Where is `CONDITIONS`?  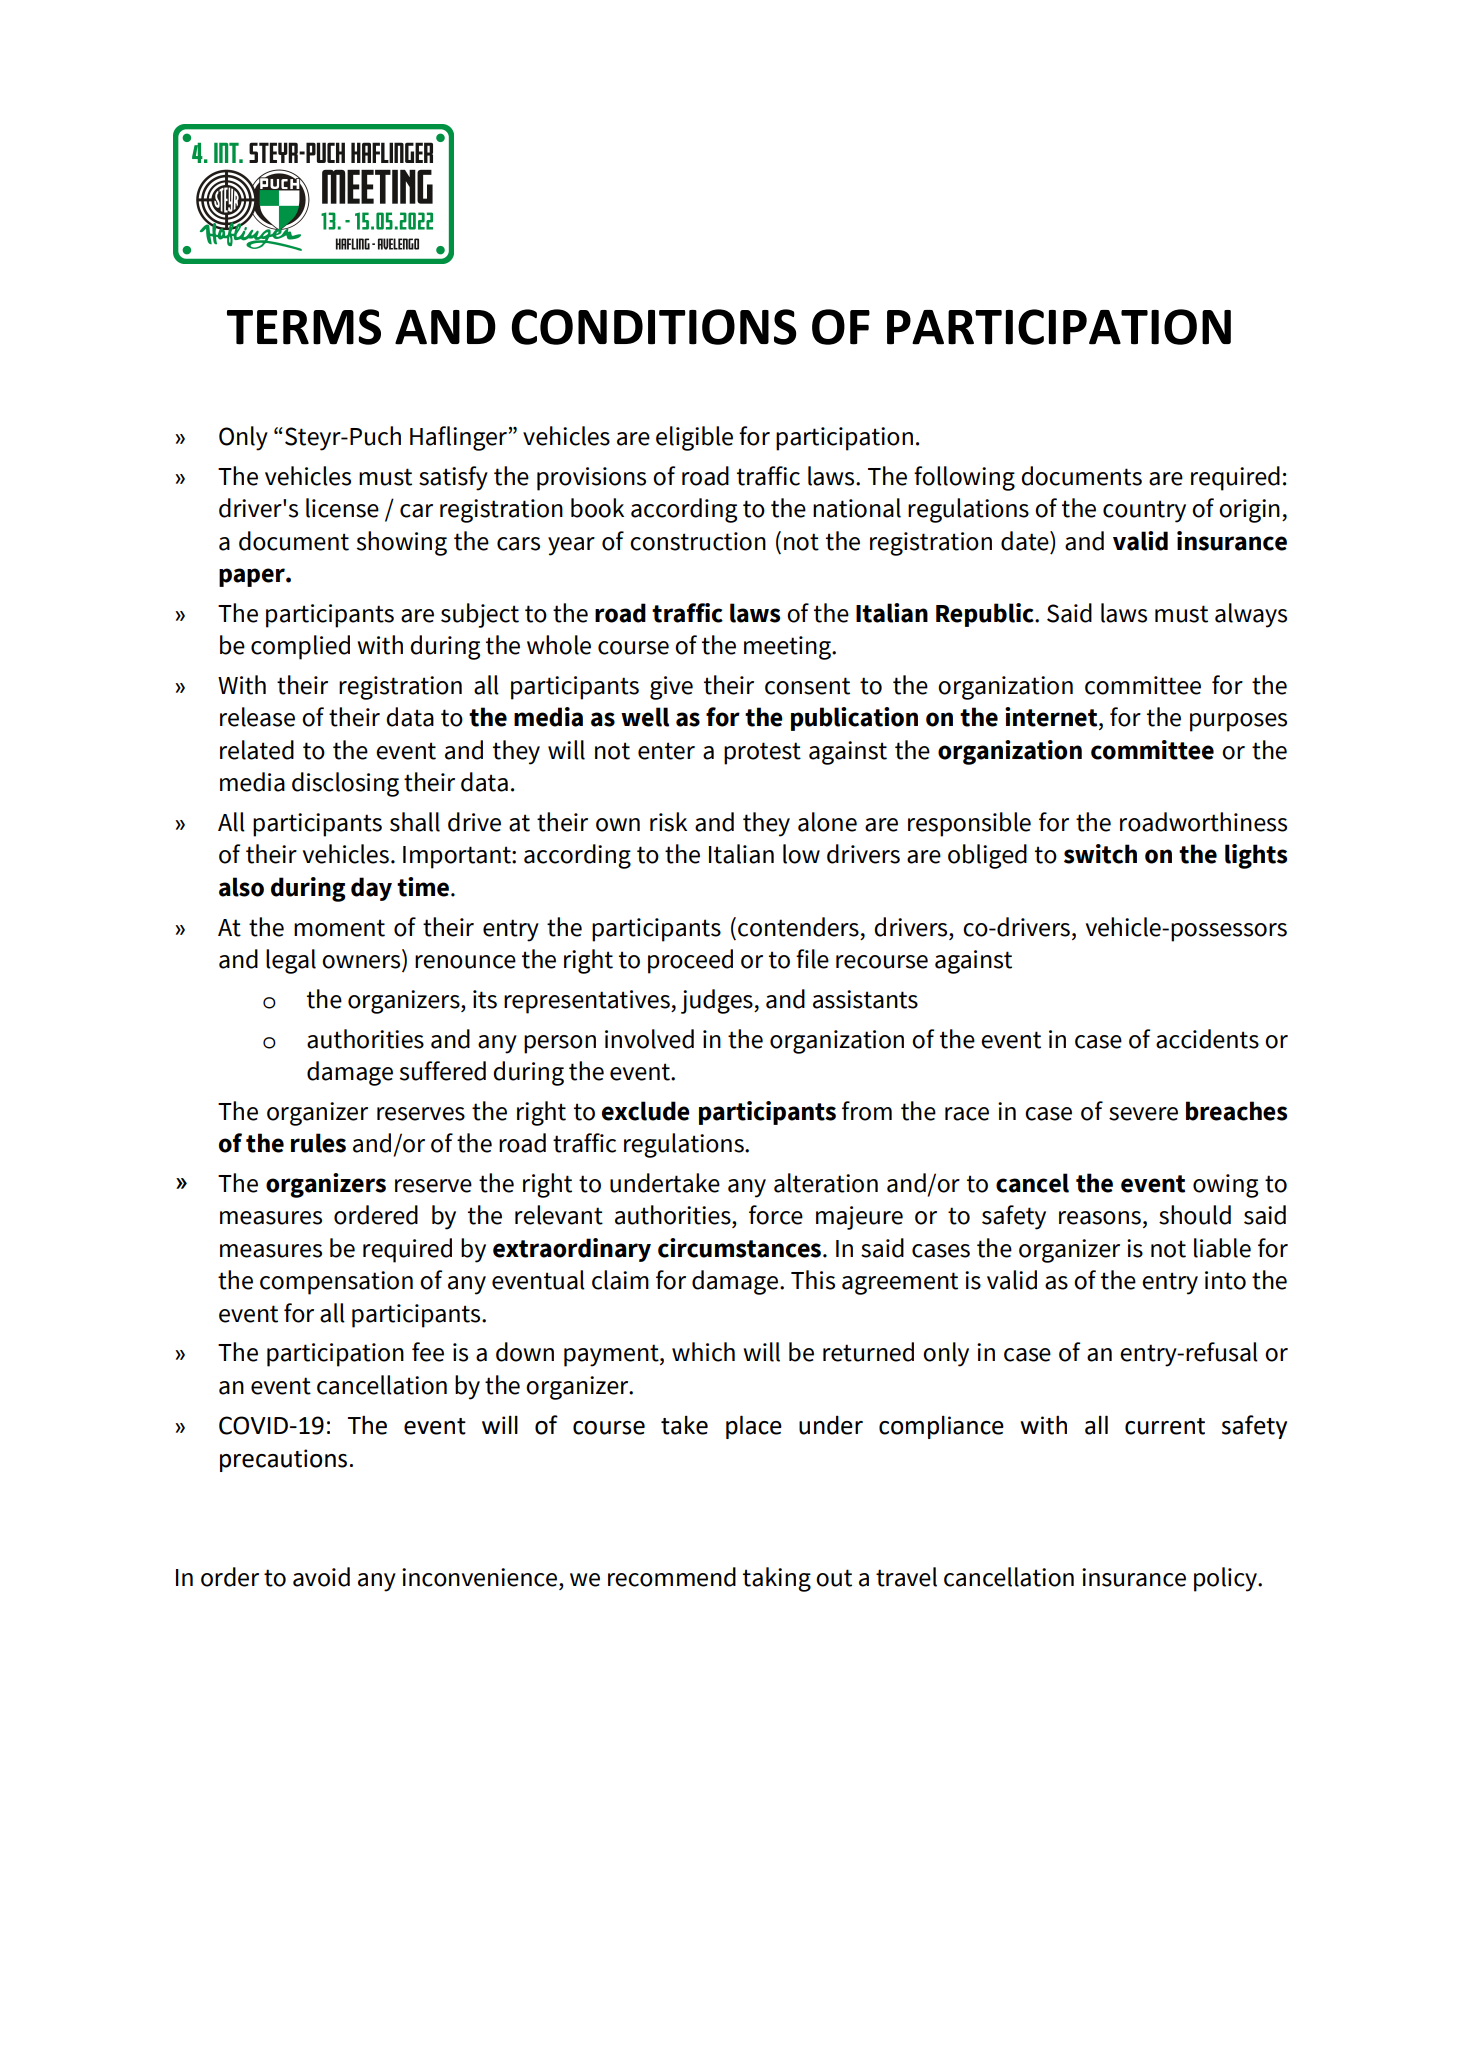
CONDITIONS is located at coordinates (654, 327).
